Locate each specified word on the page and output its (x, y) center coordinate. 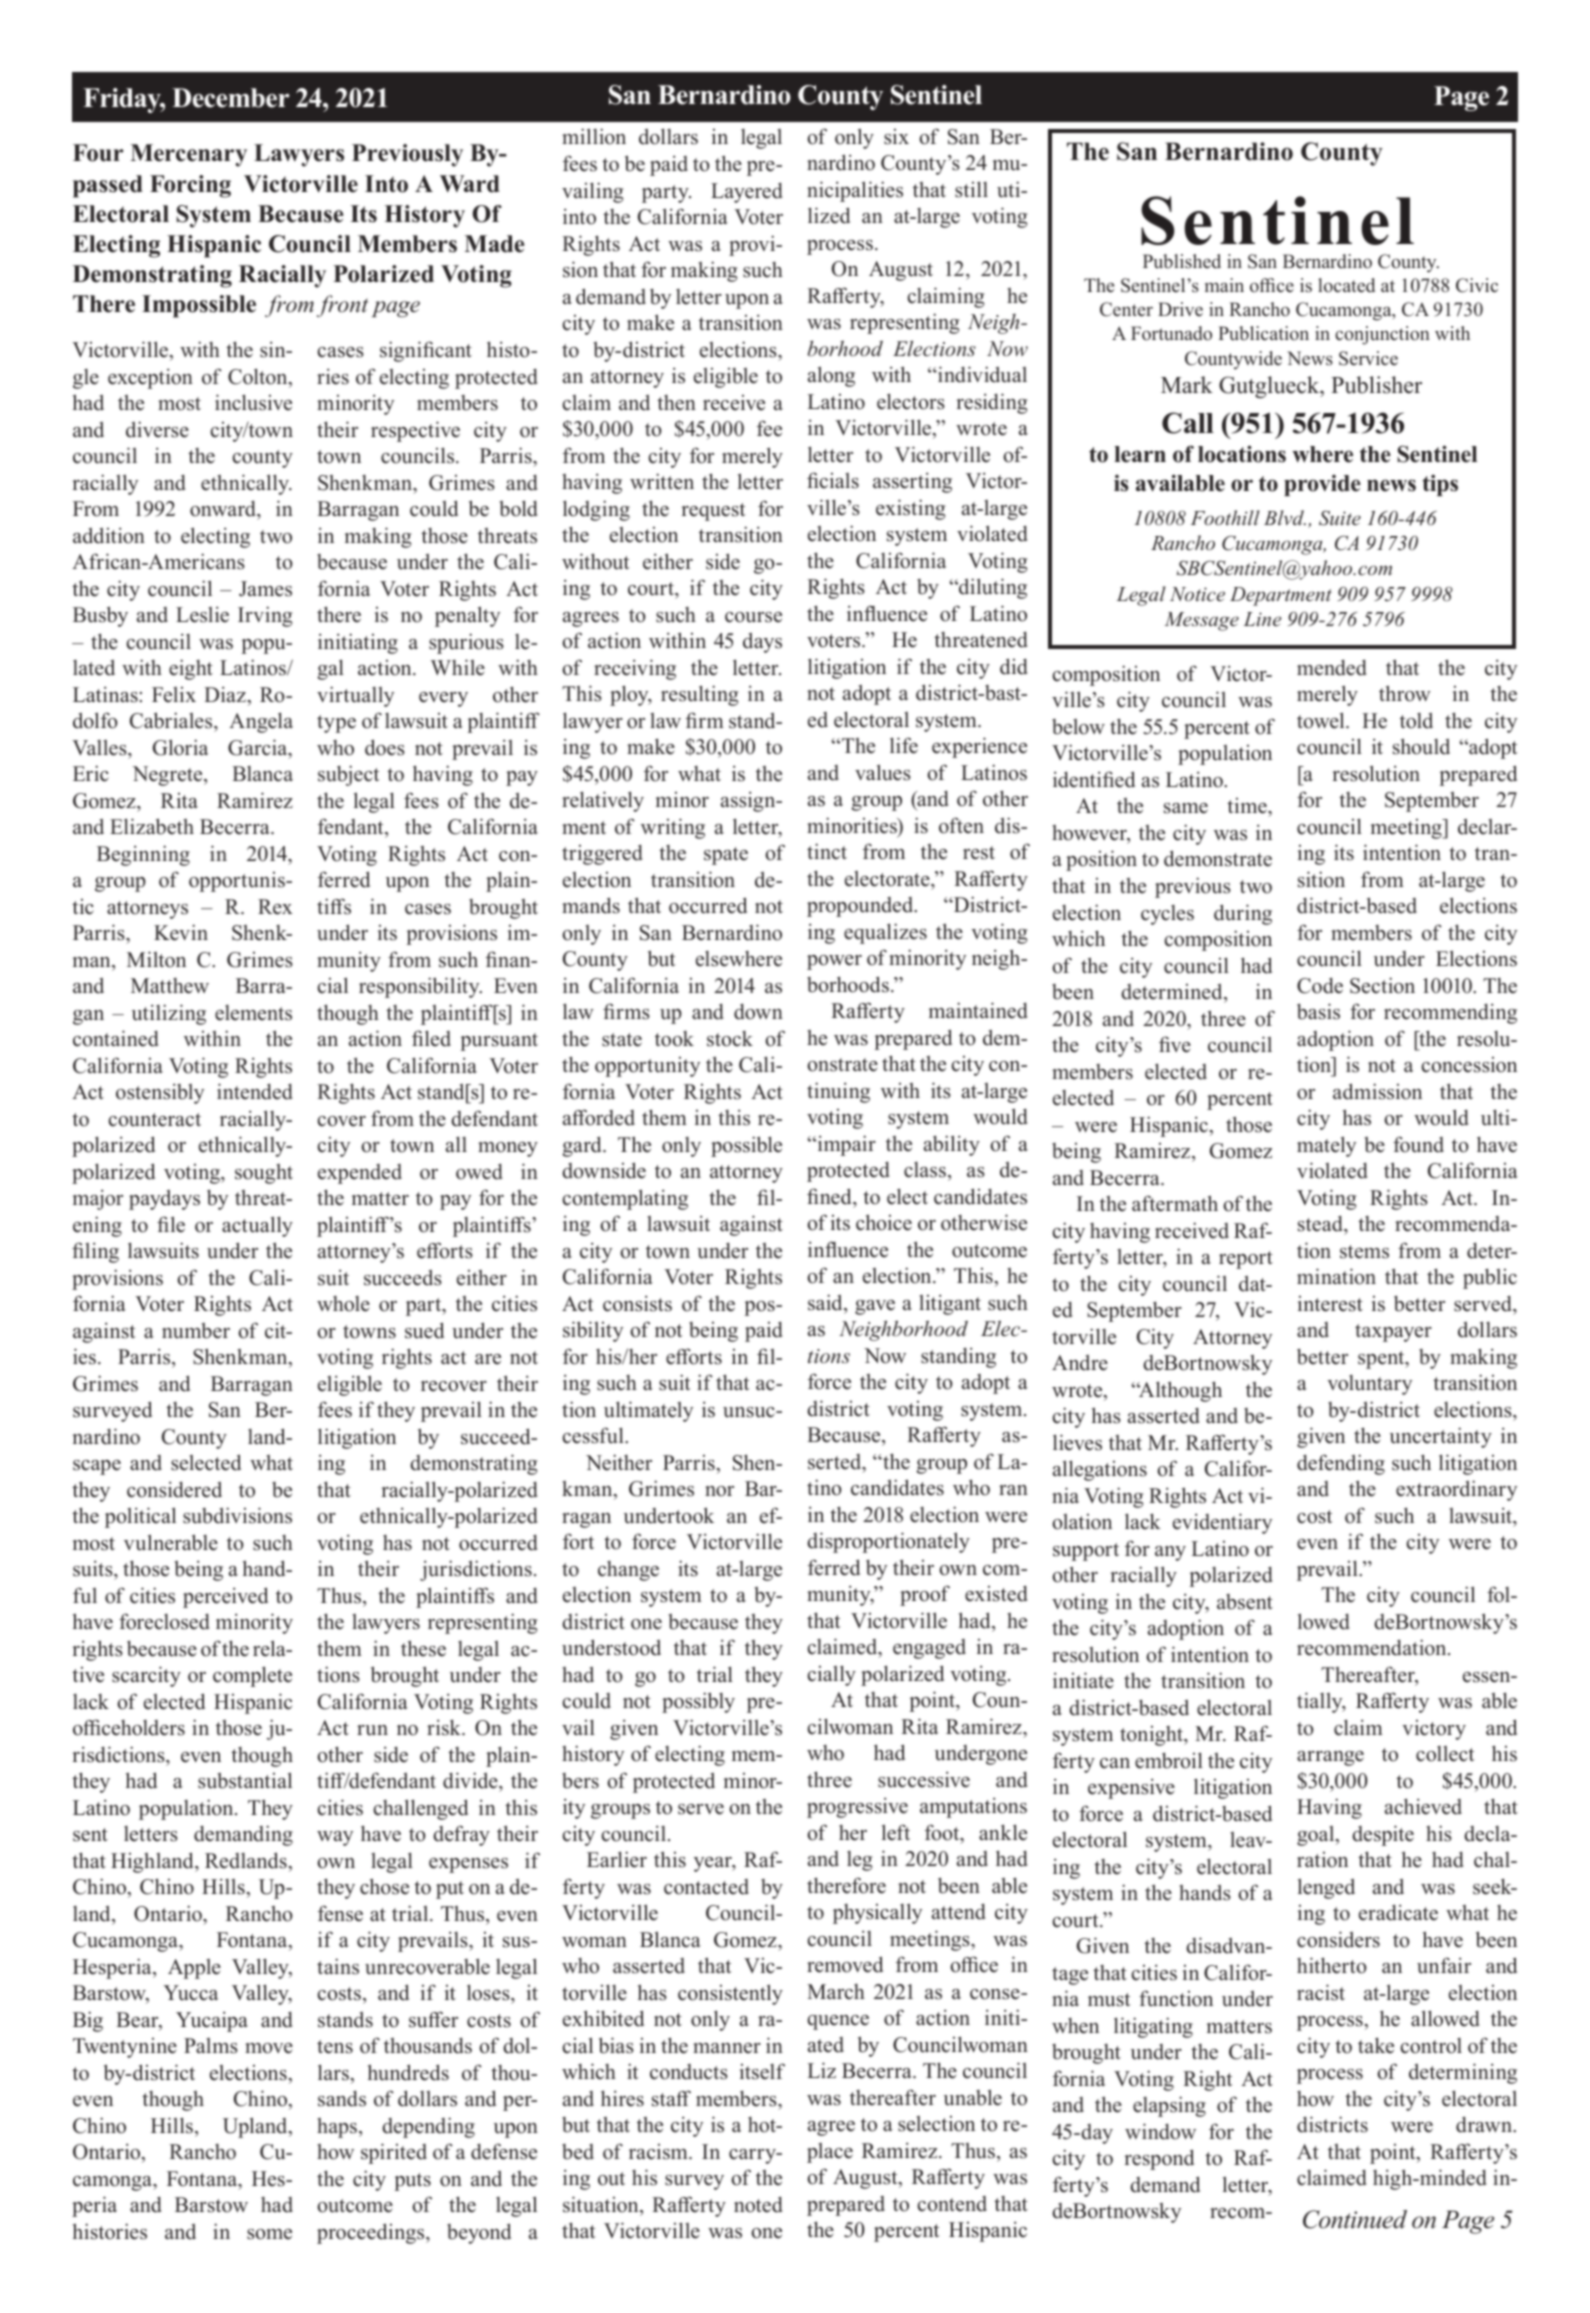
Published (1182, 261)
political (140, 1517)
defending (1341, 1464)
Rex (275, 907)
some (269, 2234)
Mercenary (188, 155)
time (1248, 807)
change (628, 1571)
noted (758, 2204)
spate (726, 856)
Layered (747, 192)
